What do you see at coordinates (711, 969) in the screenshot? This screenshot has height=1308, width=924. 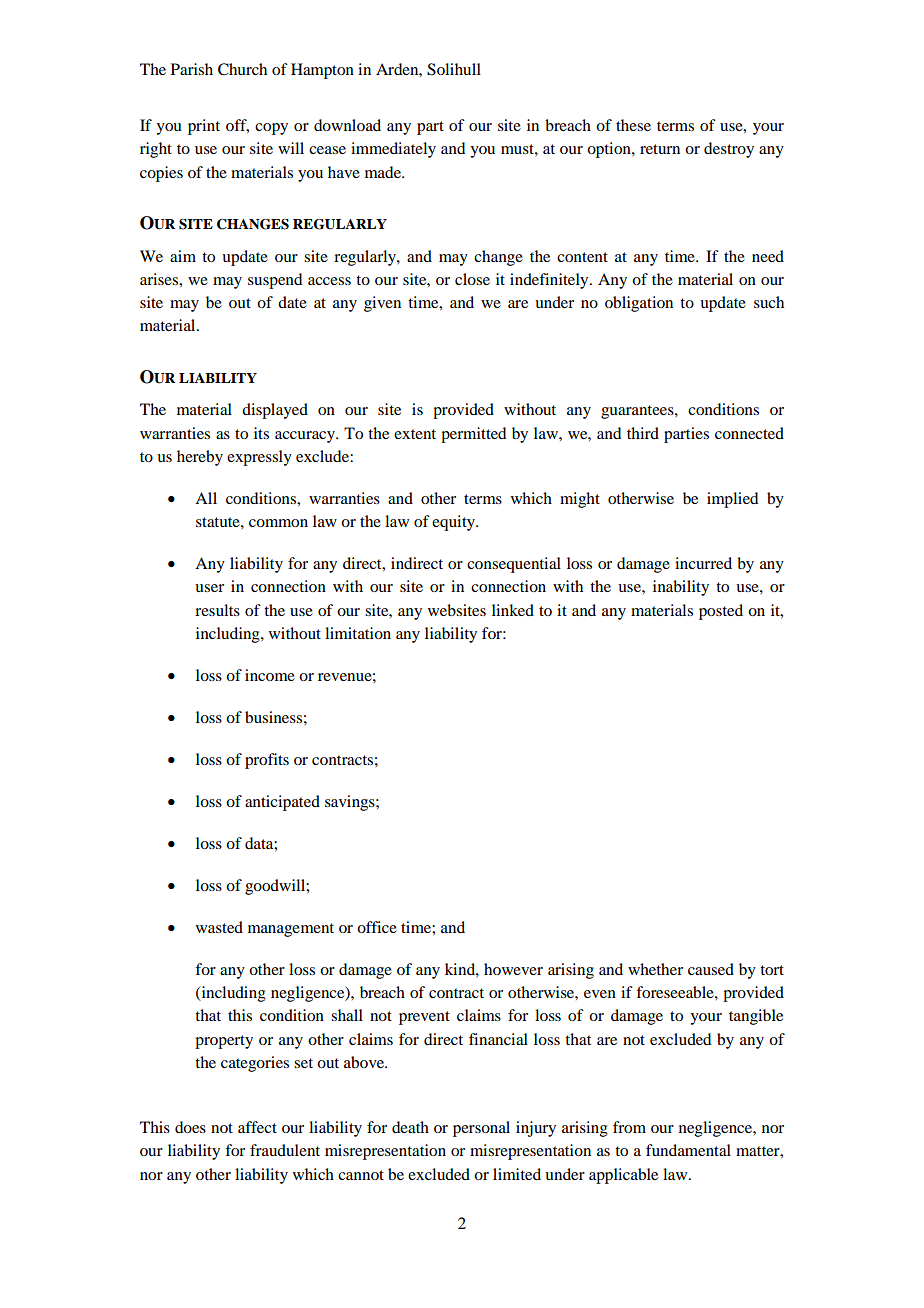 I see `caused` at bounding box center [711, 969].
